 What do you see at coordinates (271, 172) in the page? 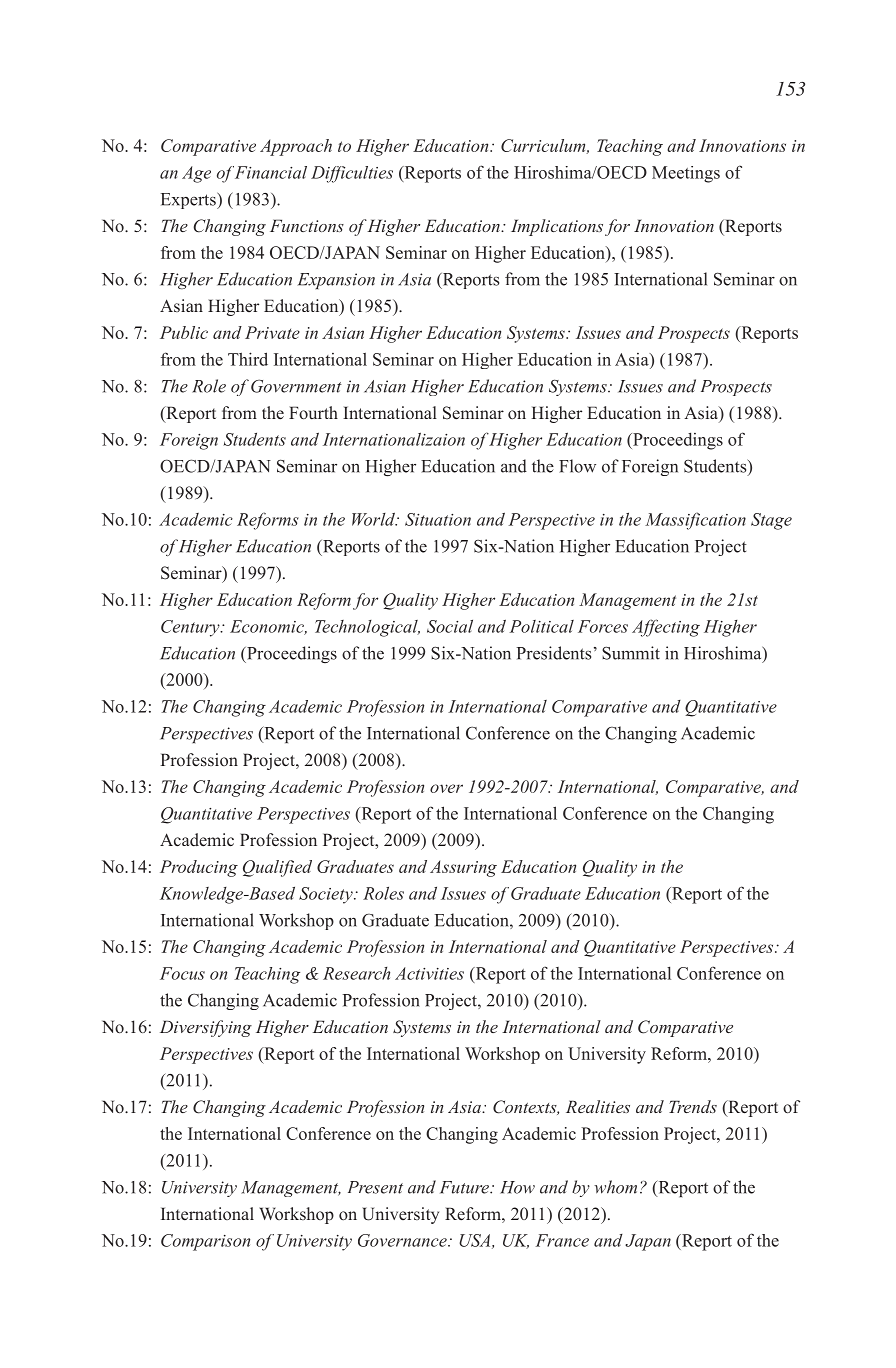
I see `Financial` at bounding box center [271, 172].
